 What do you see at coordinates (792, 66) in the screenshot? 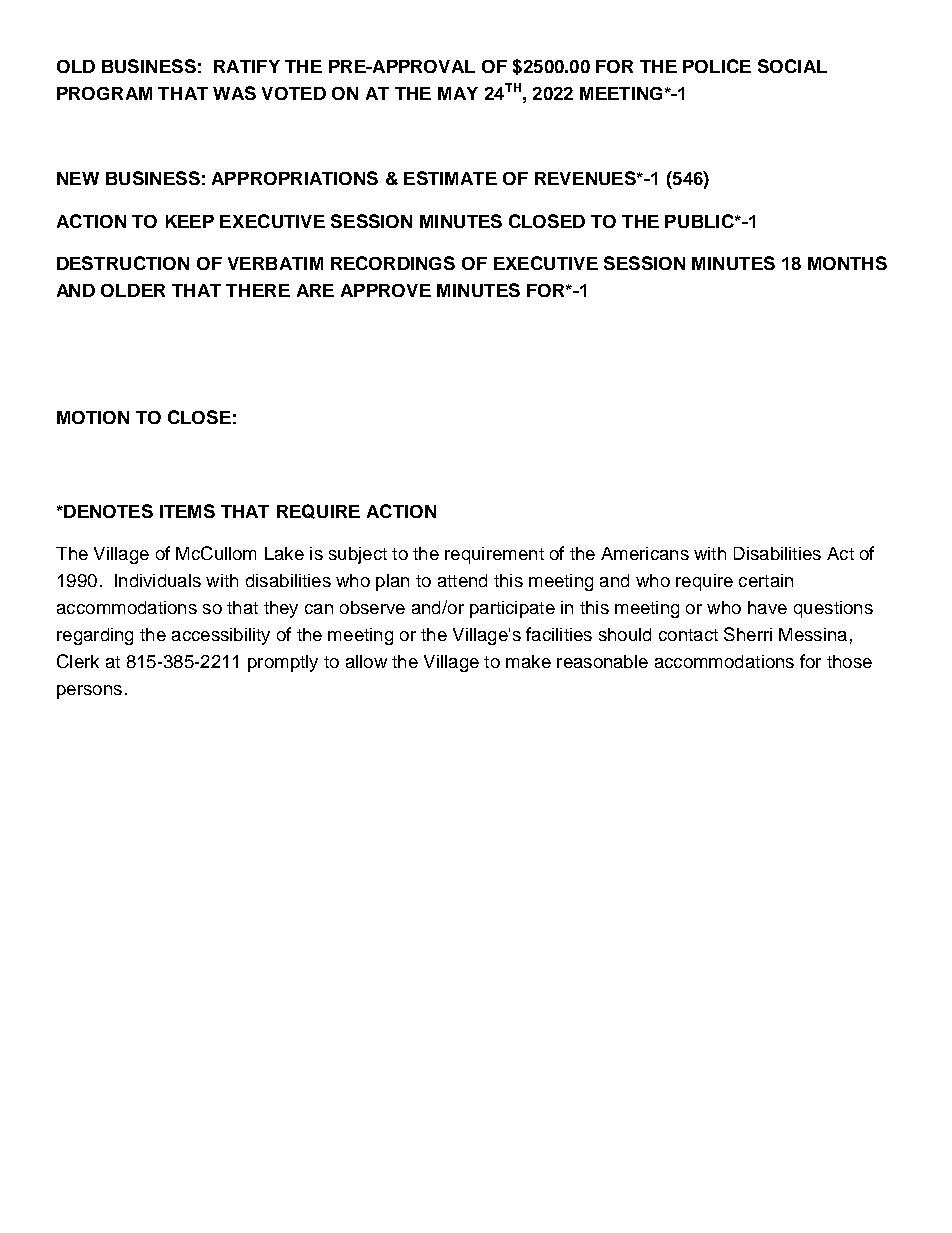
I see `SOCIAL` at bounding box center [792, 66].
